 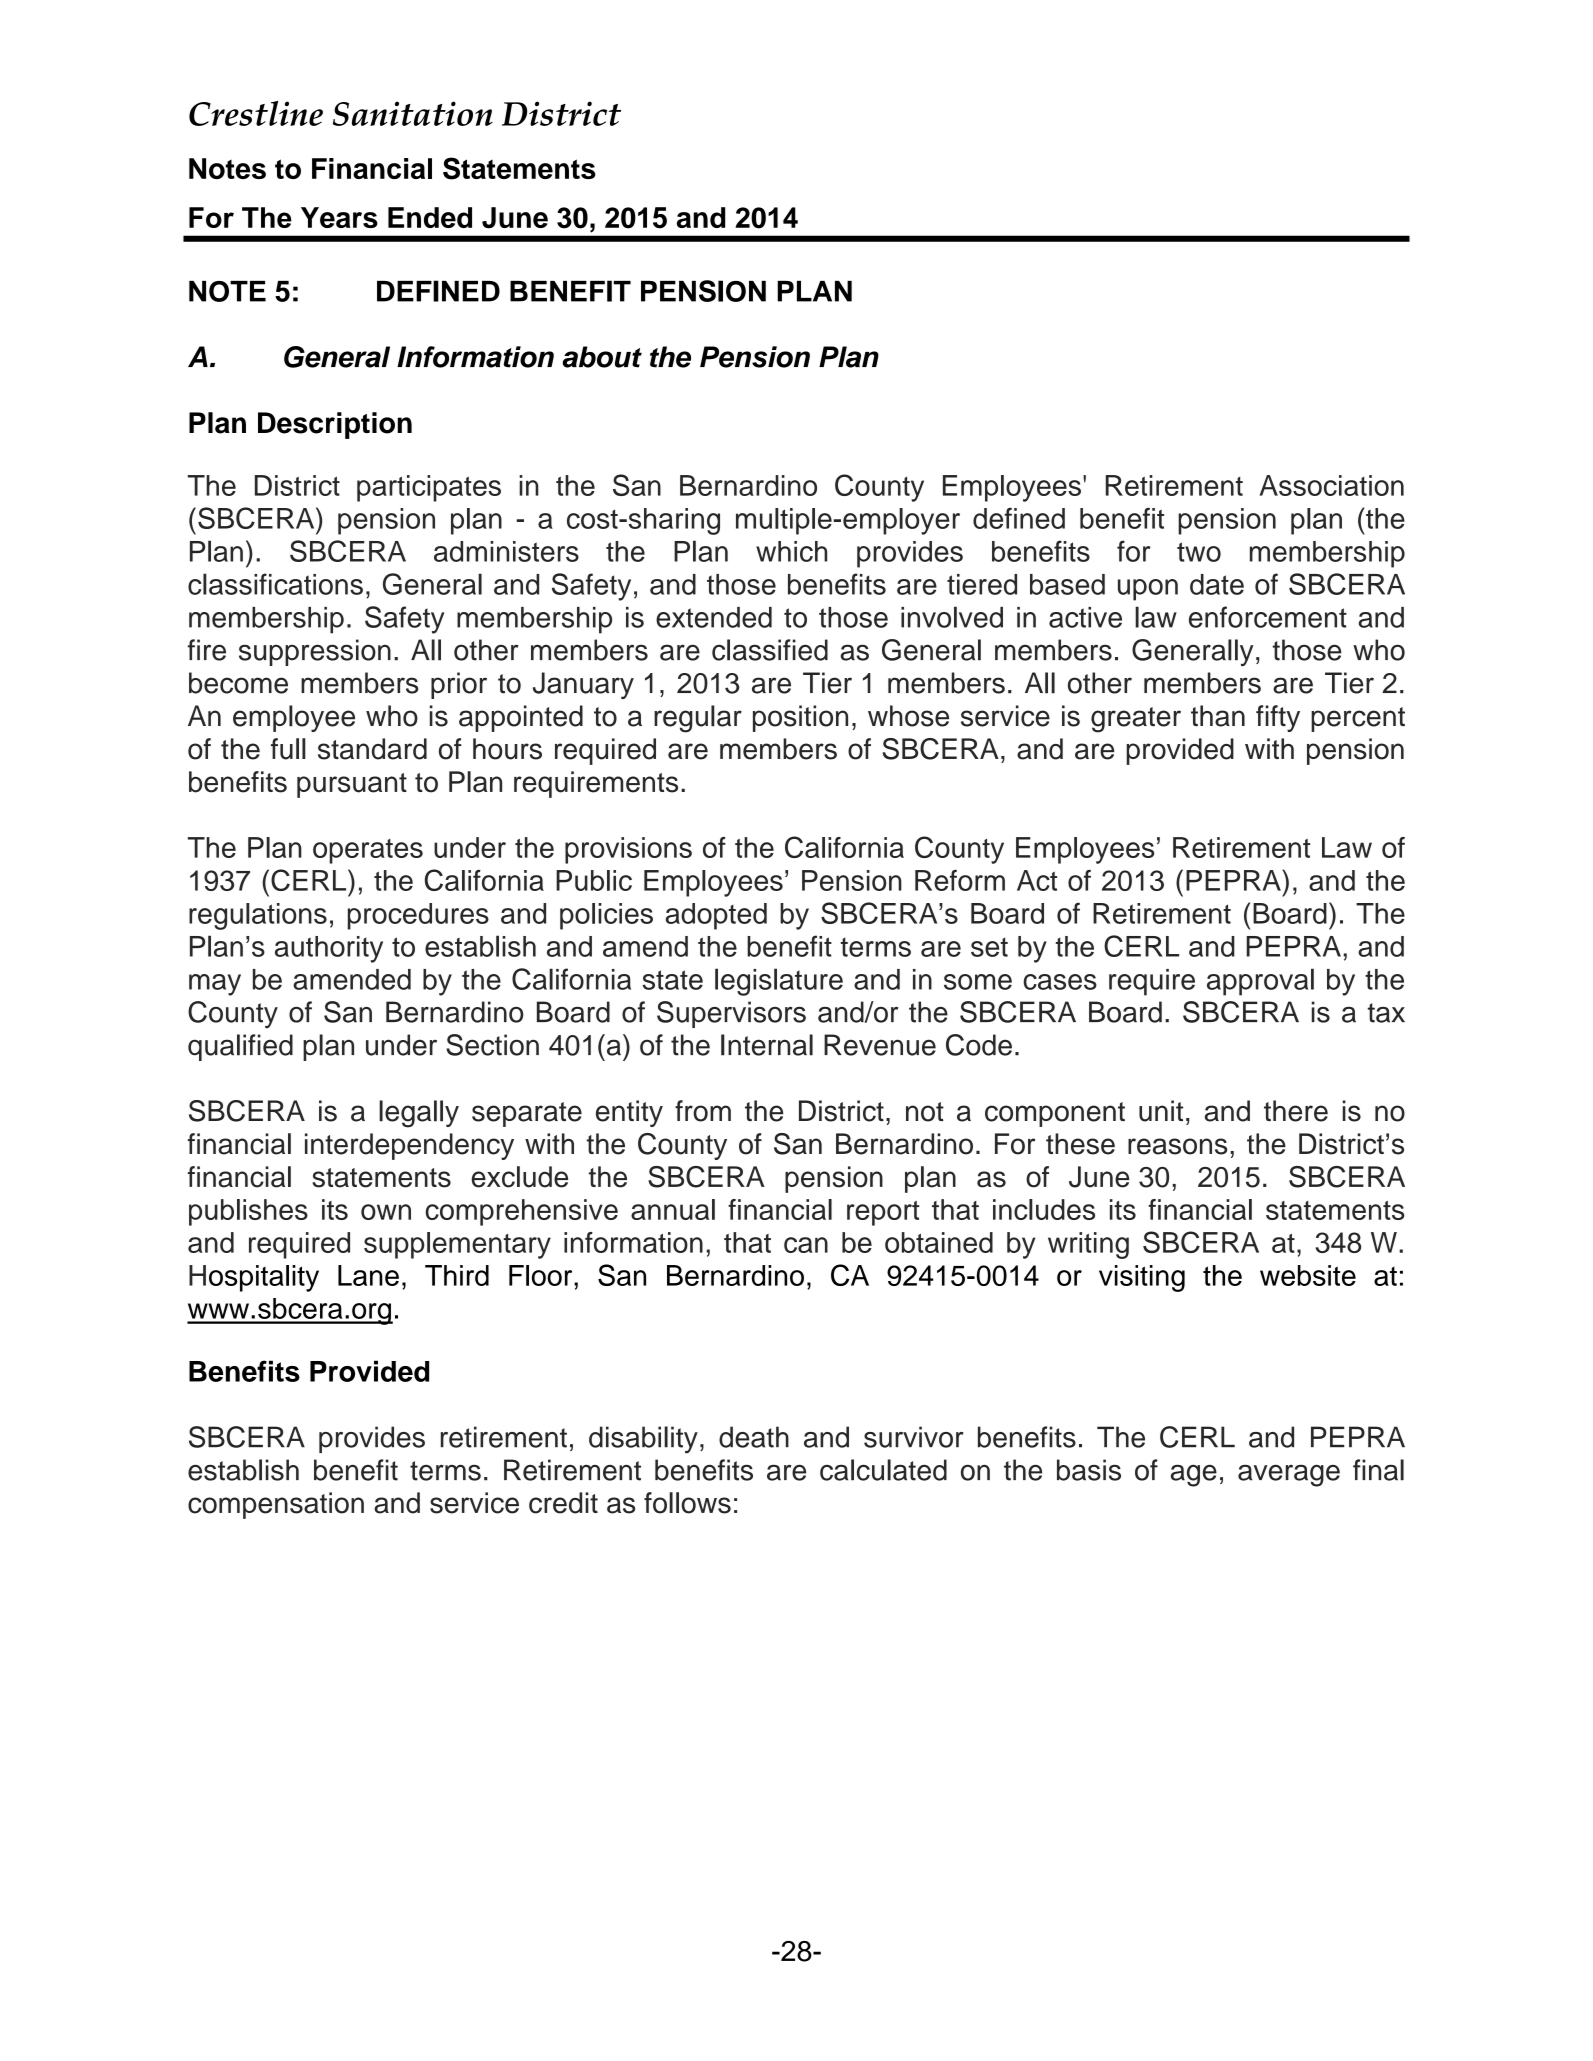 I want to click on there, so click(x=1296, y=1111).
